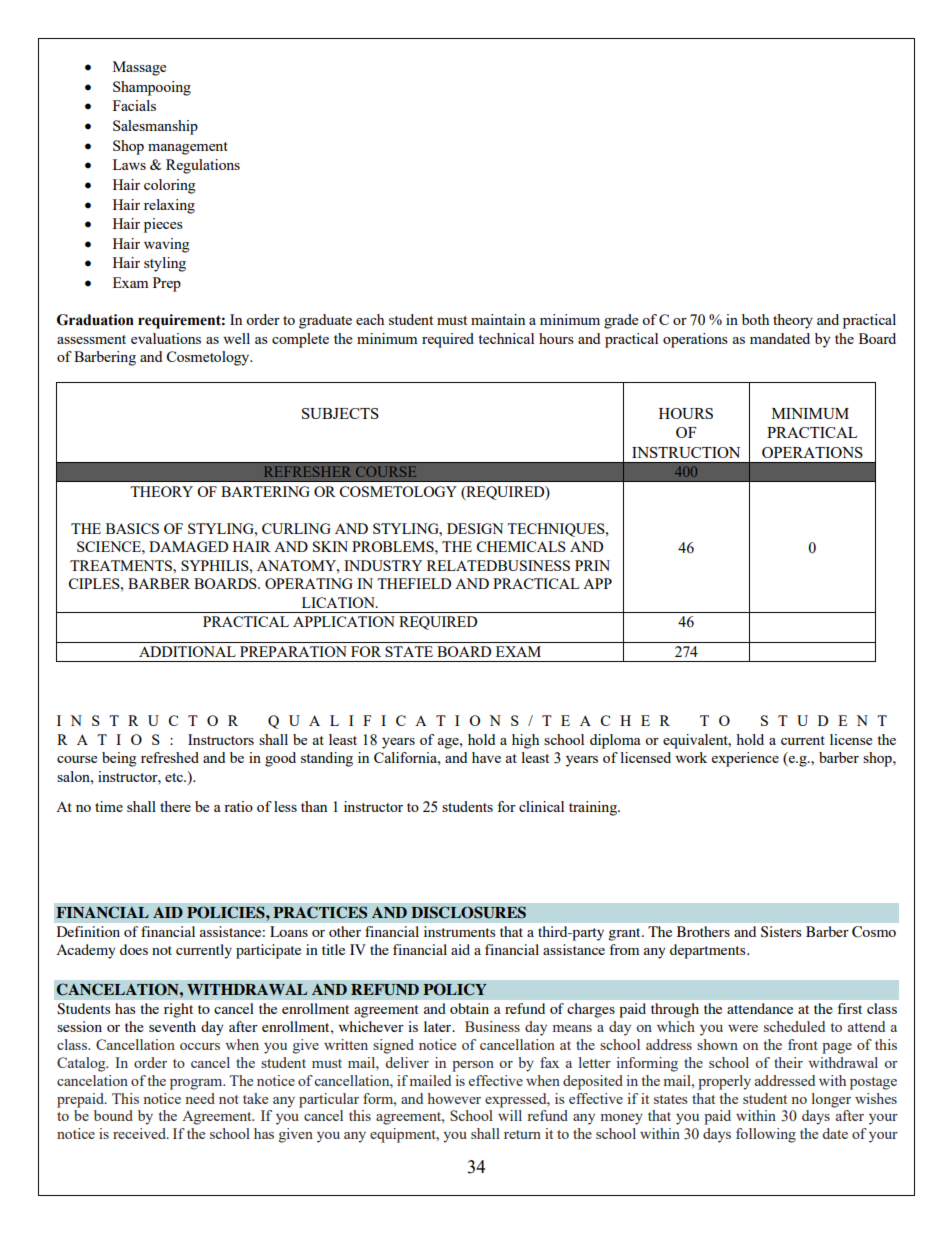 Image resolution: width=952 pixels, height=1233 pixels. Describe the element at coordinates (521, 546) in the screenshot. I see `CHEMICALS` at that location.
